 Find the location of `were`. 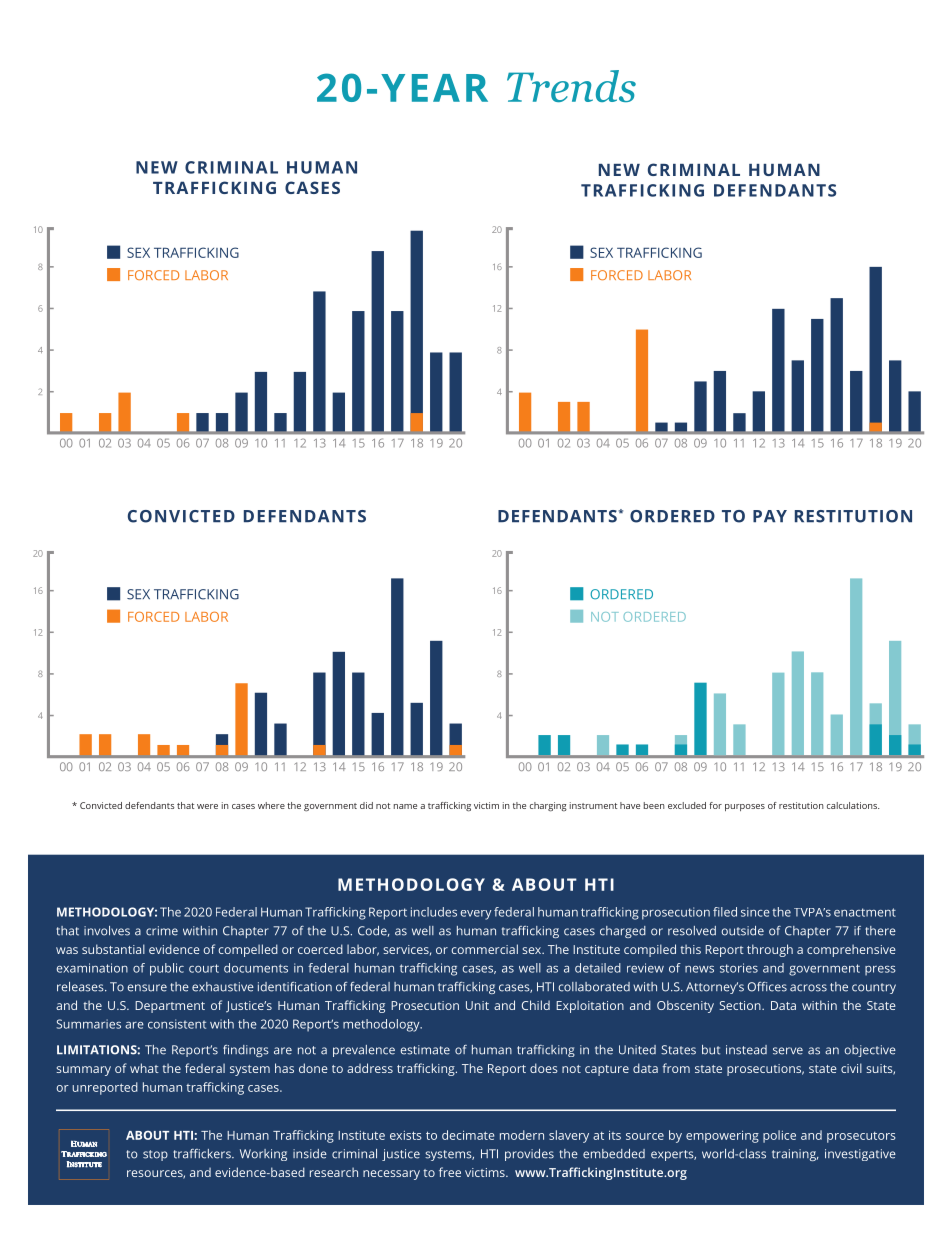

were is located at coordinates (207, 806).
